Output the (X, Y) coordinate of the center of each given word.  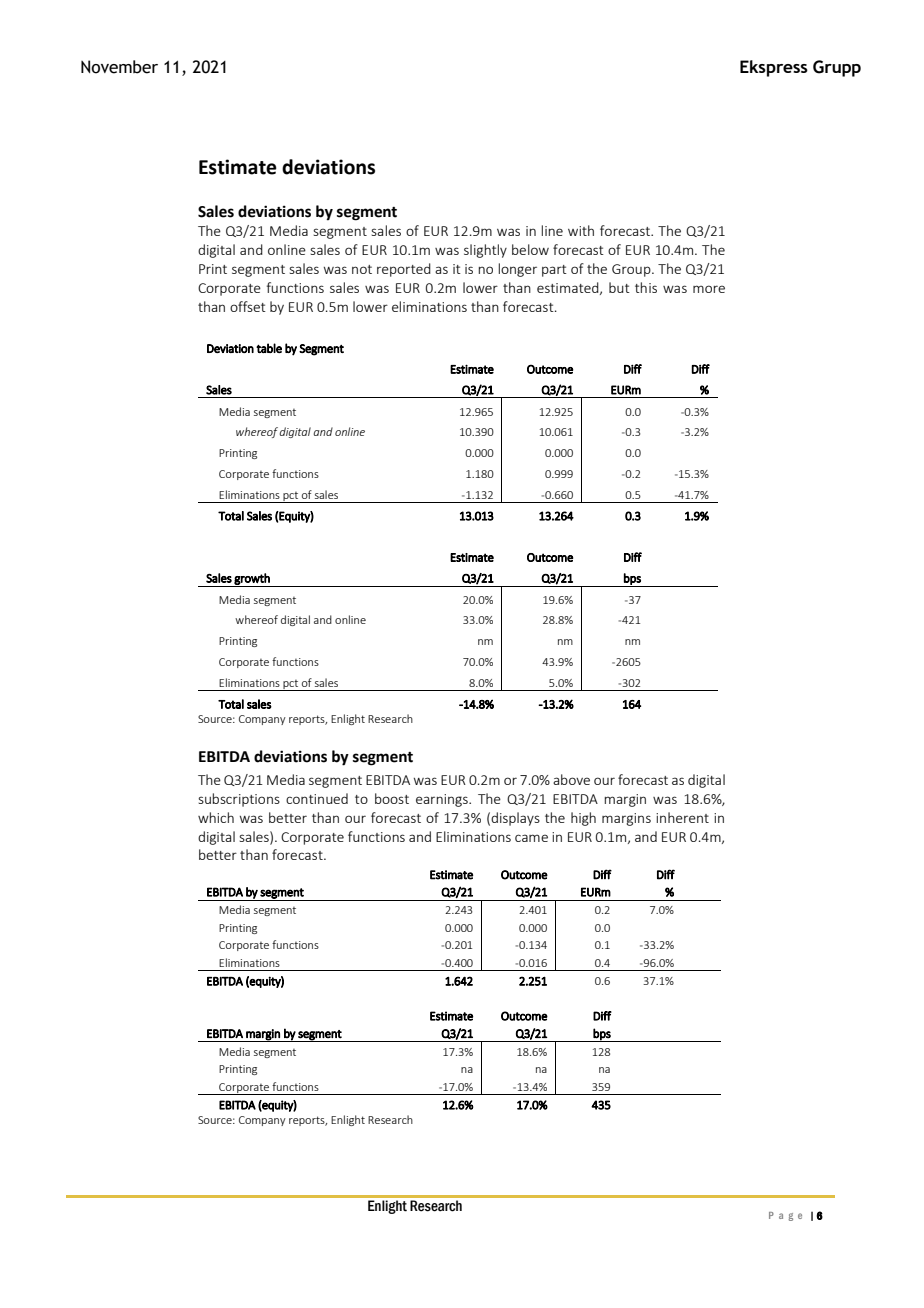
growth (252, 580)
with (581, 230)
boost (392, 798)
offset (248, 306)
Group (632, 270)
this (646, 287)
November (119, 67)
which (216, 817)
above (571, 779)
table (269, 348)
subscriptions (239, 800)
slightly (485, 251)
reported (404, 270)
